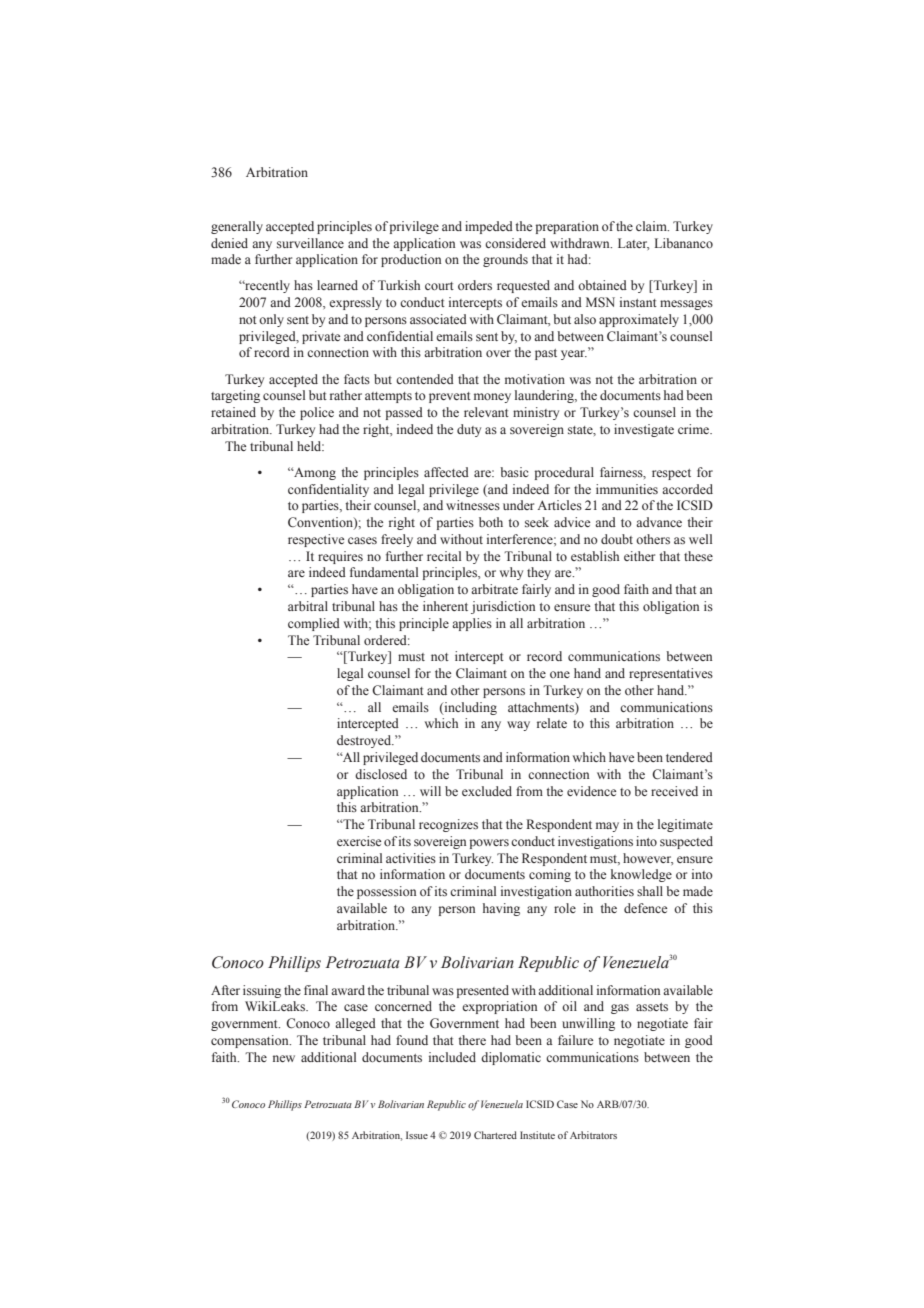  What do you see at coordinates (475, 285) in the screenshot?
I see `orders` at bounding box center [475, 285].
